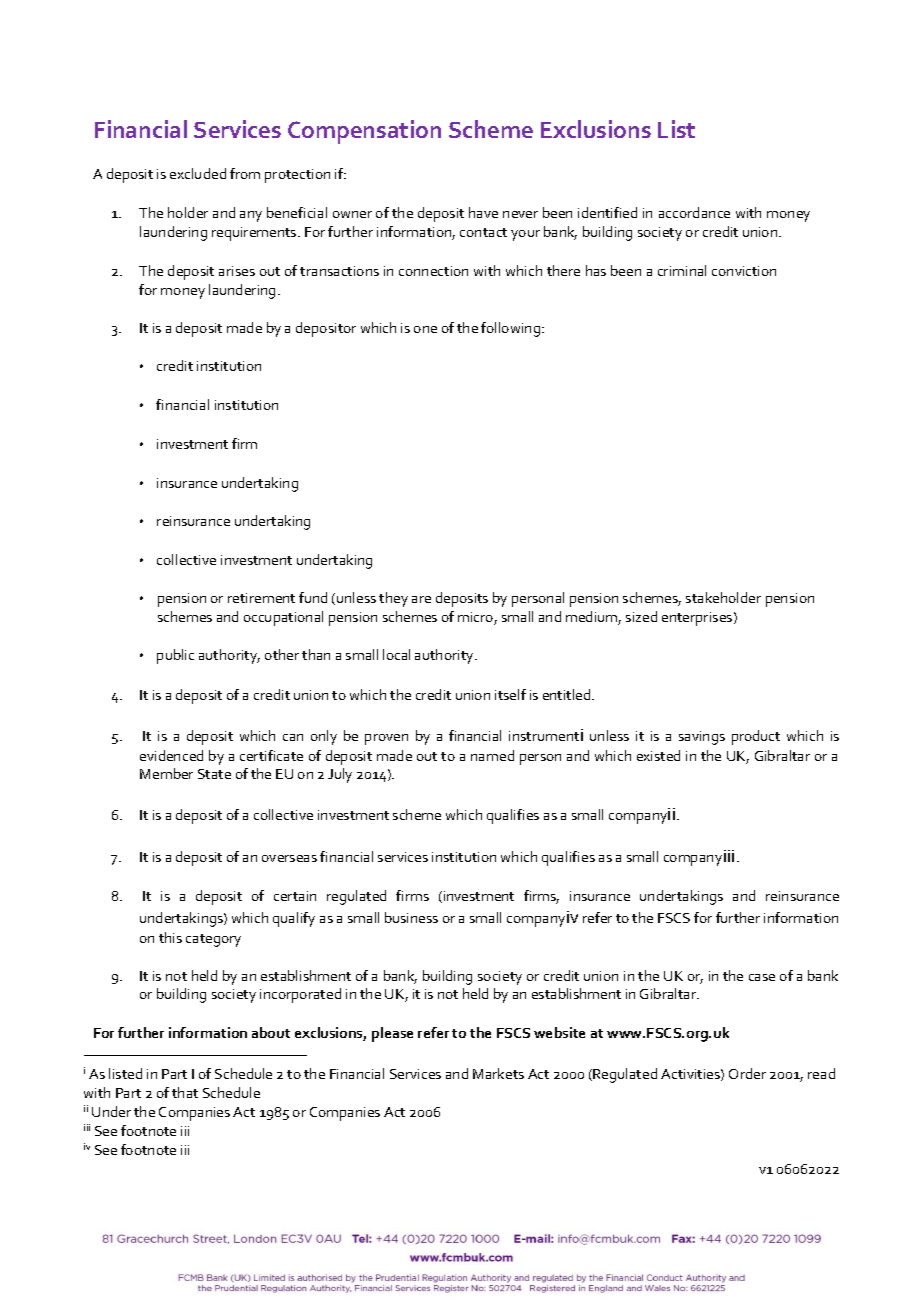 Image resolution: width=924 pixels, height=1308 pixels. Describe the element at coordinates (694, 212) in the page. I see `accordance` at that location.
